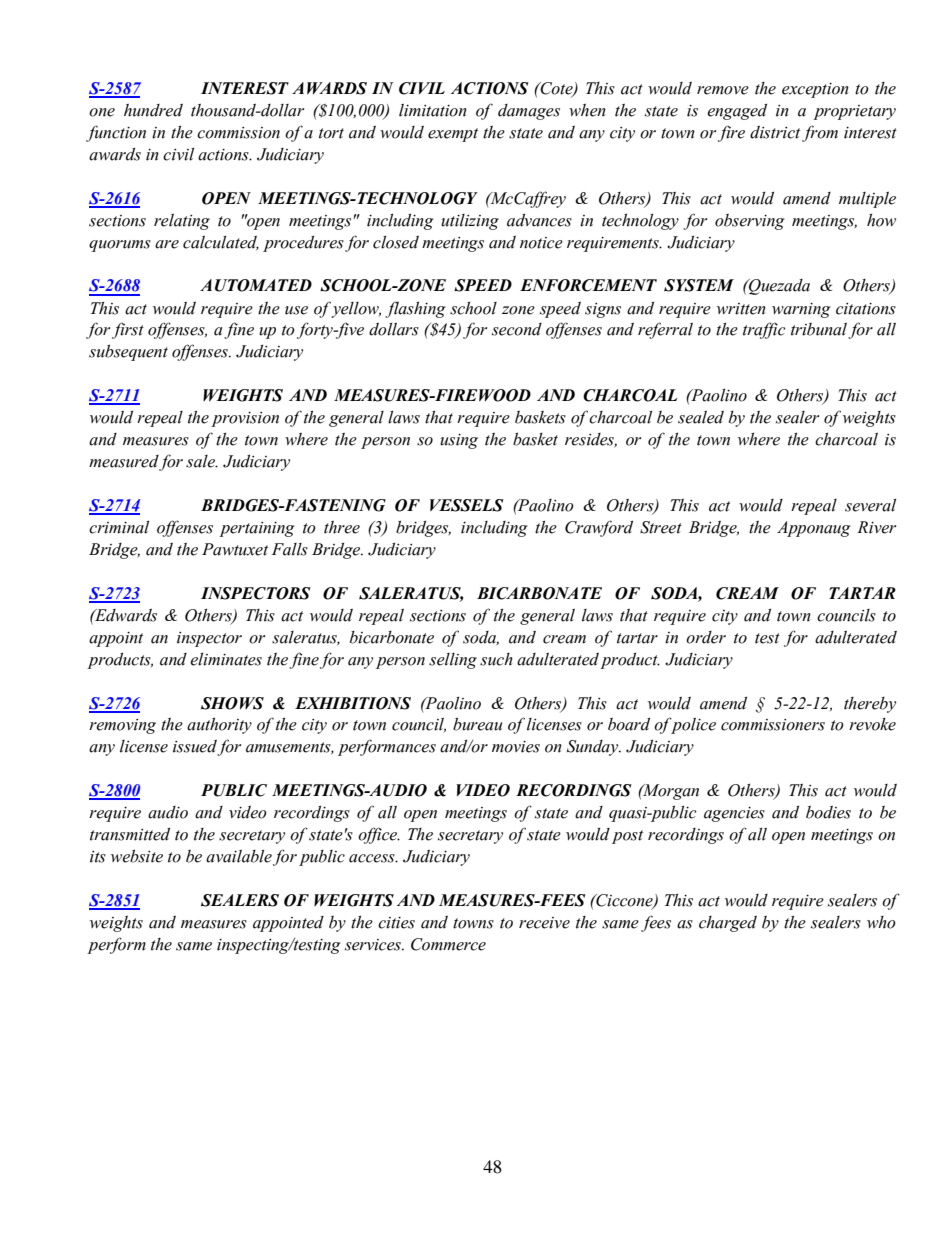 The height and width of the image is (1233, 952). Describe the element at coordinates (529, 112) in the image. I see `damages` at that location.
